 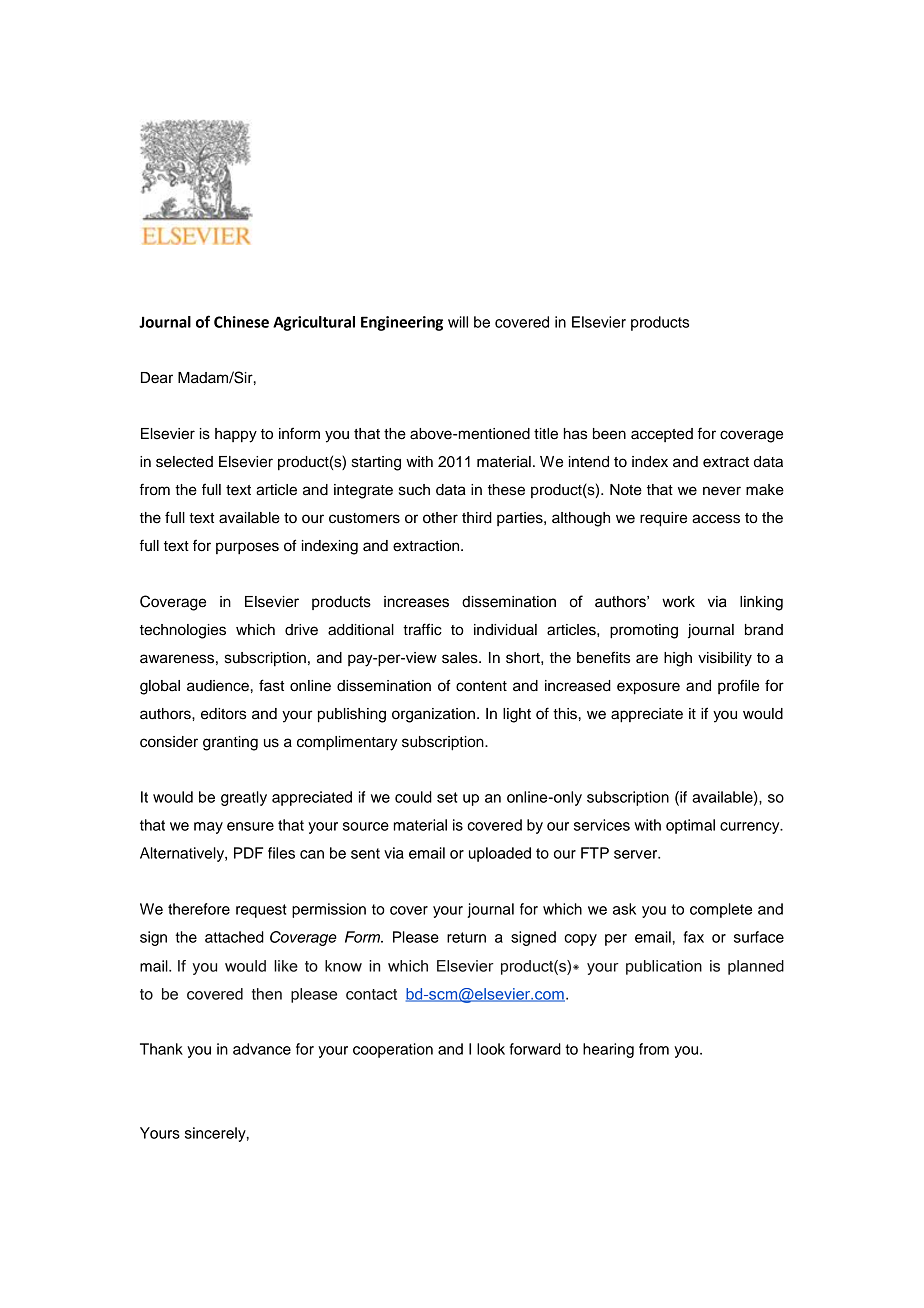 What do you see at coordinates (481, 686) in the screenshot?
I see `content` at bounding box center [481, 686].
